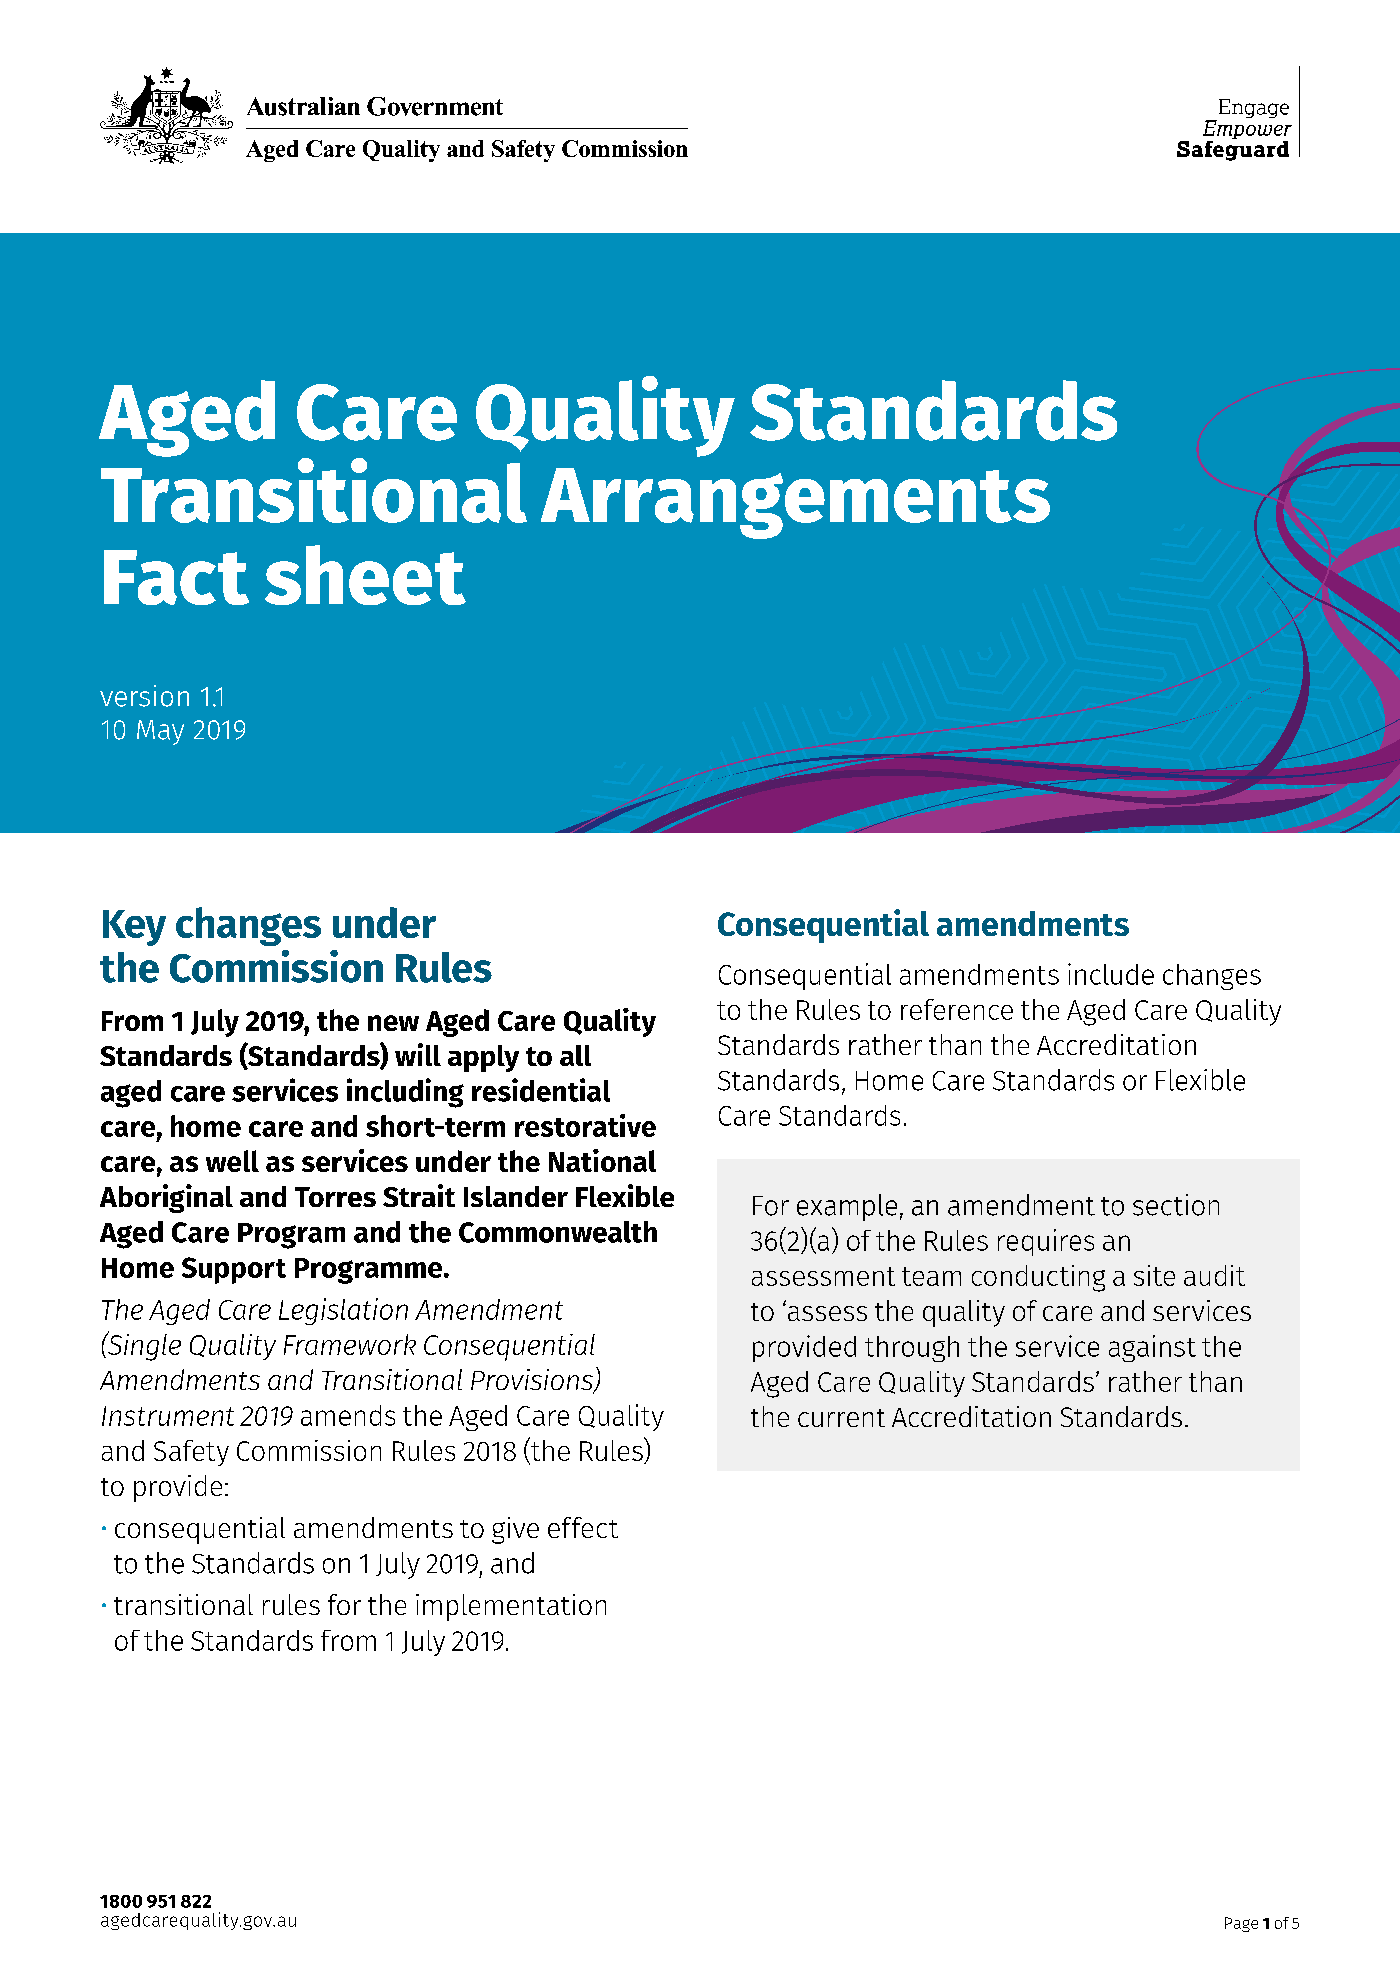 This screenshot has height=1980, width=1400. I want to click on National, so click(602, 1160).
